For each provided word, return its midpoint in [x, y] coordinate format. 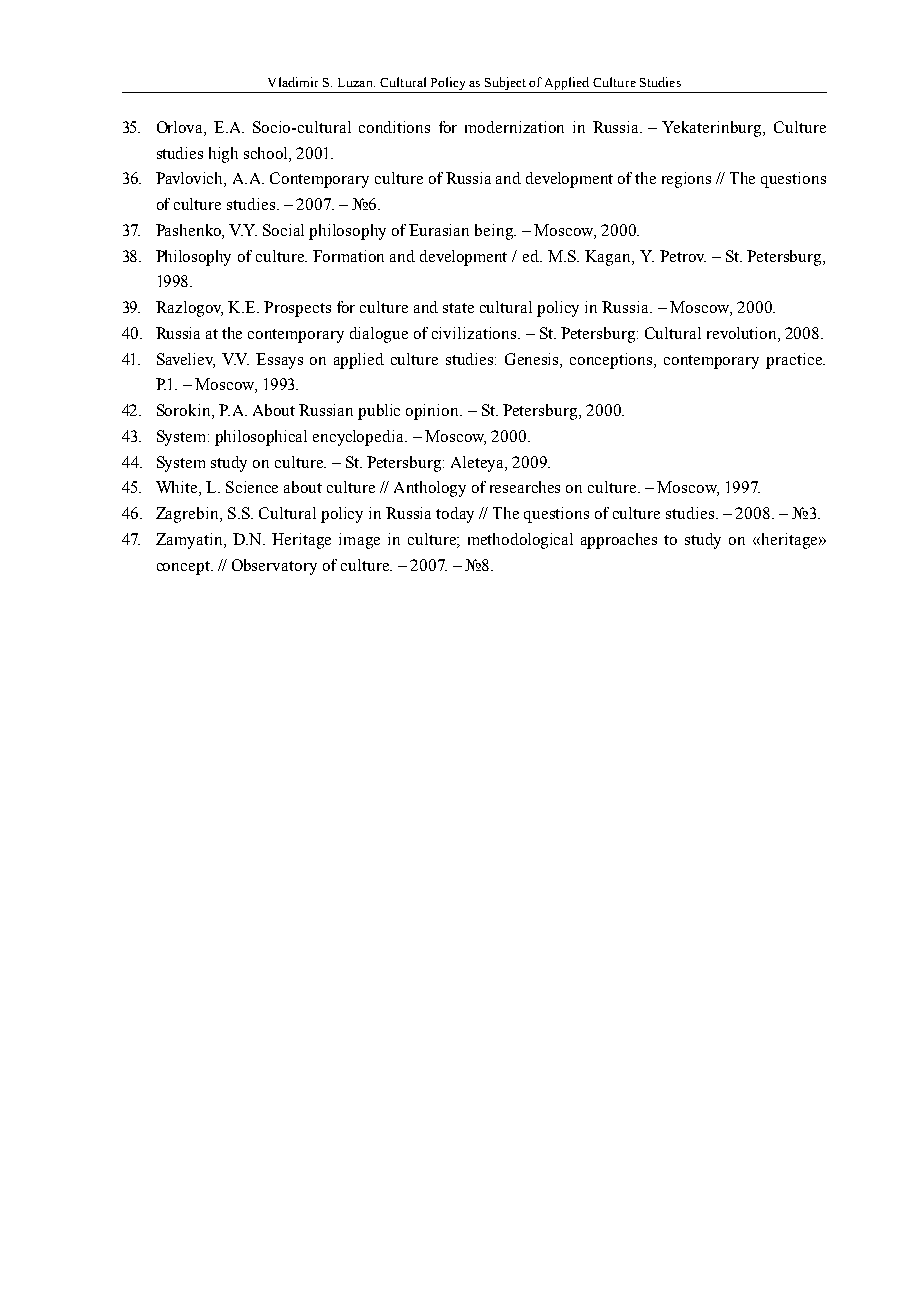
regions [686, 180]
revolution [743, 334]
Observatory [274, 567]
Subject [506, 85]
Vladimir [293, 82]
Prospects [297, 309]
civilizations [475, 333]
